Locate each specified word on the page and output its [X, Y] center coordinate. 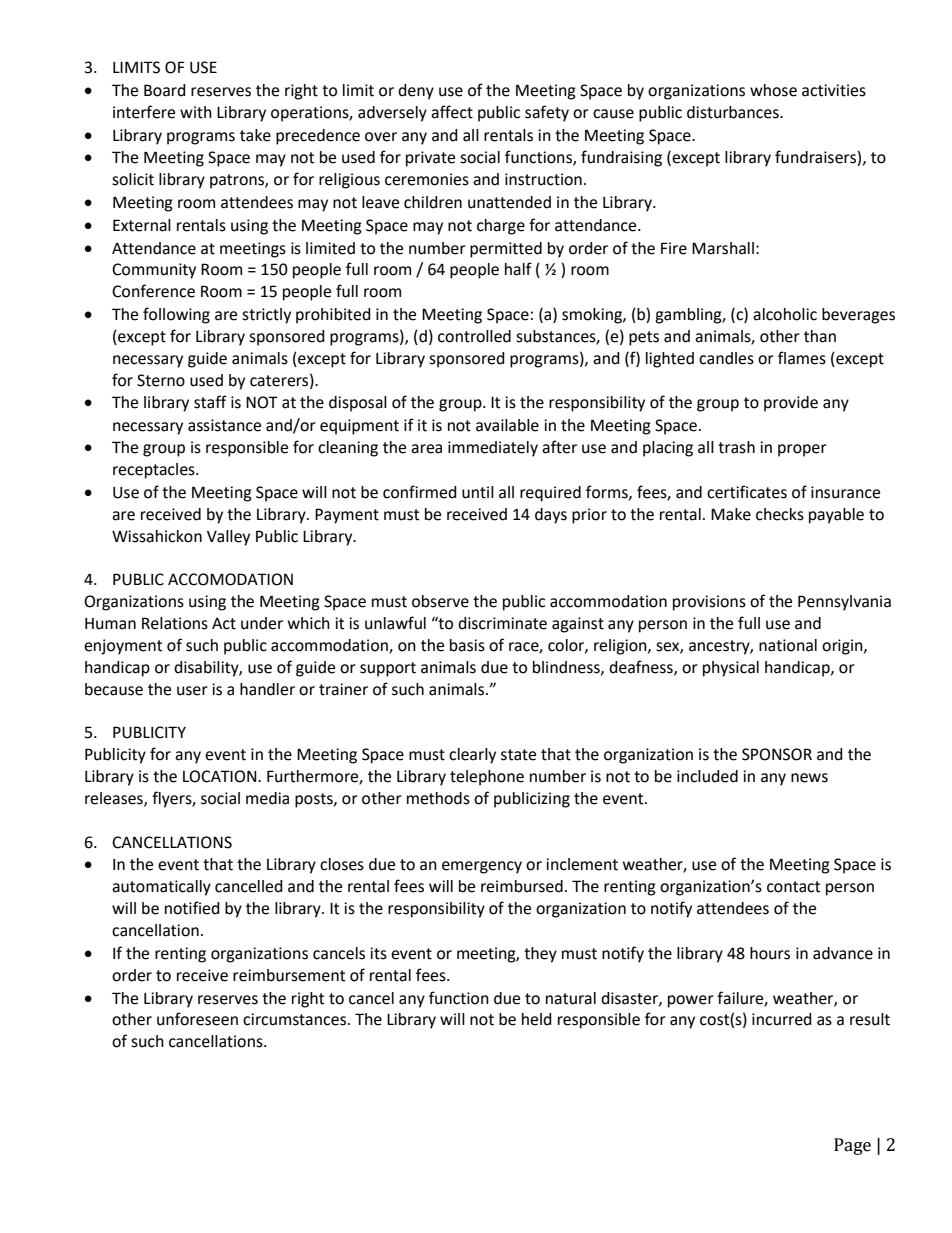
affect [452, 112]
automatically [161, 888]
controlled [474, 336]
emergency [482, 867]
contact [793, 887]
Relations [175, 623]
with [196, 112]
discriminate [502, 623]
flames [802, 358]
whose [773, 90]
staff [210, 402]
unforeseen [197, 1019]
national [788, 645]
